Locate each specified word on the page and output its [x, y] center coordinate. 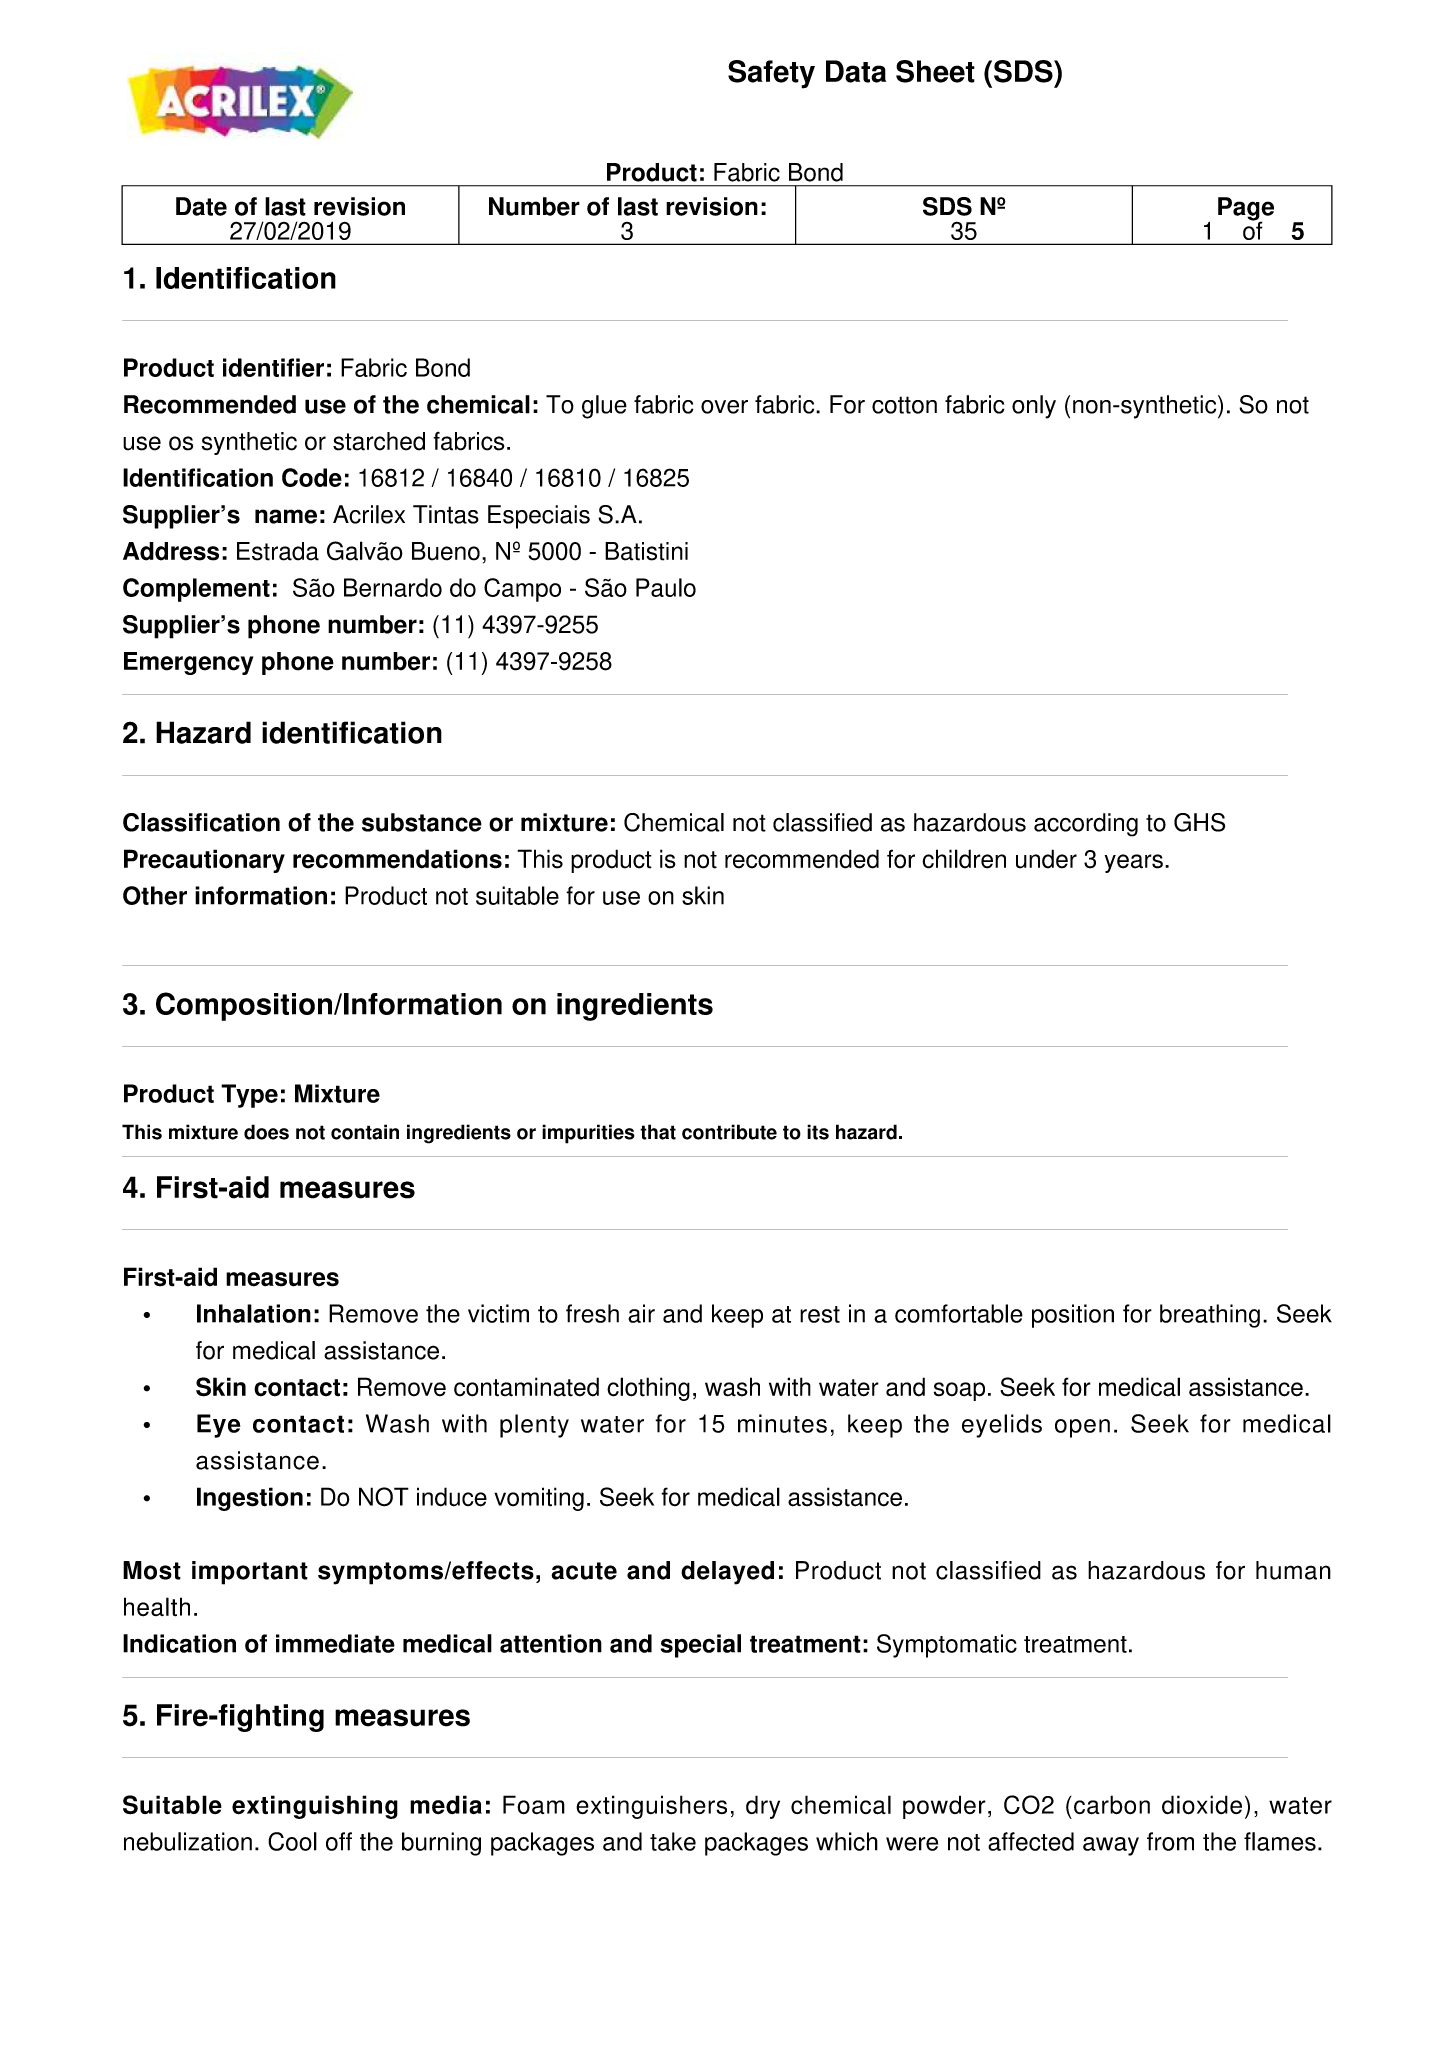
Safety [771, 74]
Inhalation [254, 1313]
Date [201, 206]
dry [763, 1807]
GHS [1199, 822]
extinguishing [315, 1807]
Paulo [666, 587]
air [641, 1313]
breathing [1210, 1316]
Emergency [188, 663]
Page [1246, 210]
